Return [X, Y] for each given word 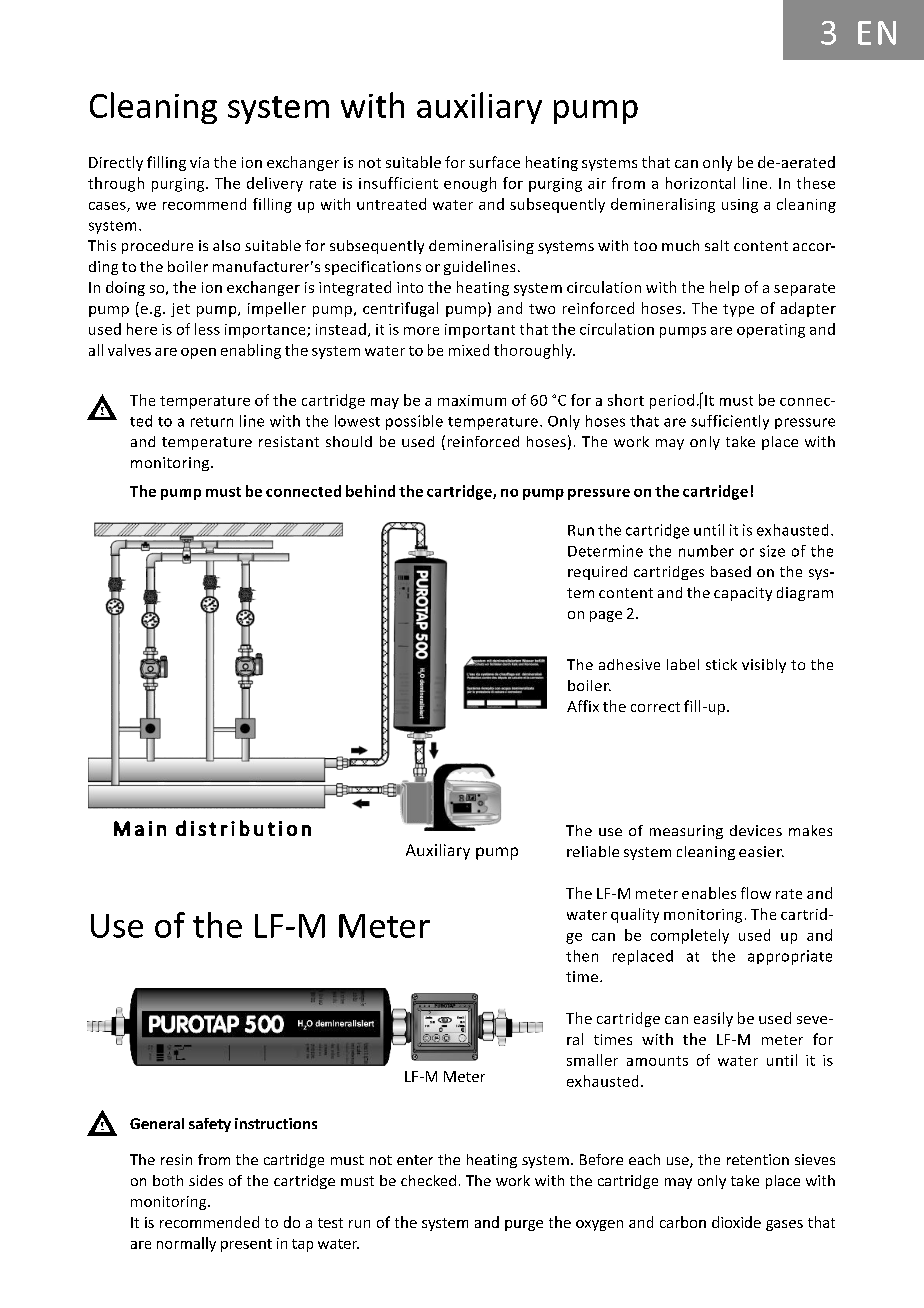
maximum [472, 400]
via [199, 162]
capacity [743, 594]
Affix [583, 706]
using [740, 206]
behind [370, 491]
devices [756, 830]
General [157, 1123]
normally [186, 1244]
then [582, 956]
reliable [593, 851]
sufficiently [730, 422]
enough [470, 184]
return [212, 422]
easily [713, 1019]
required [597, 573]
